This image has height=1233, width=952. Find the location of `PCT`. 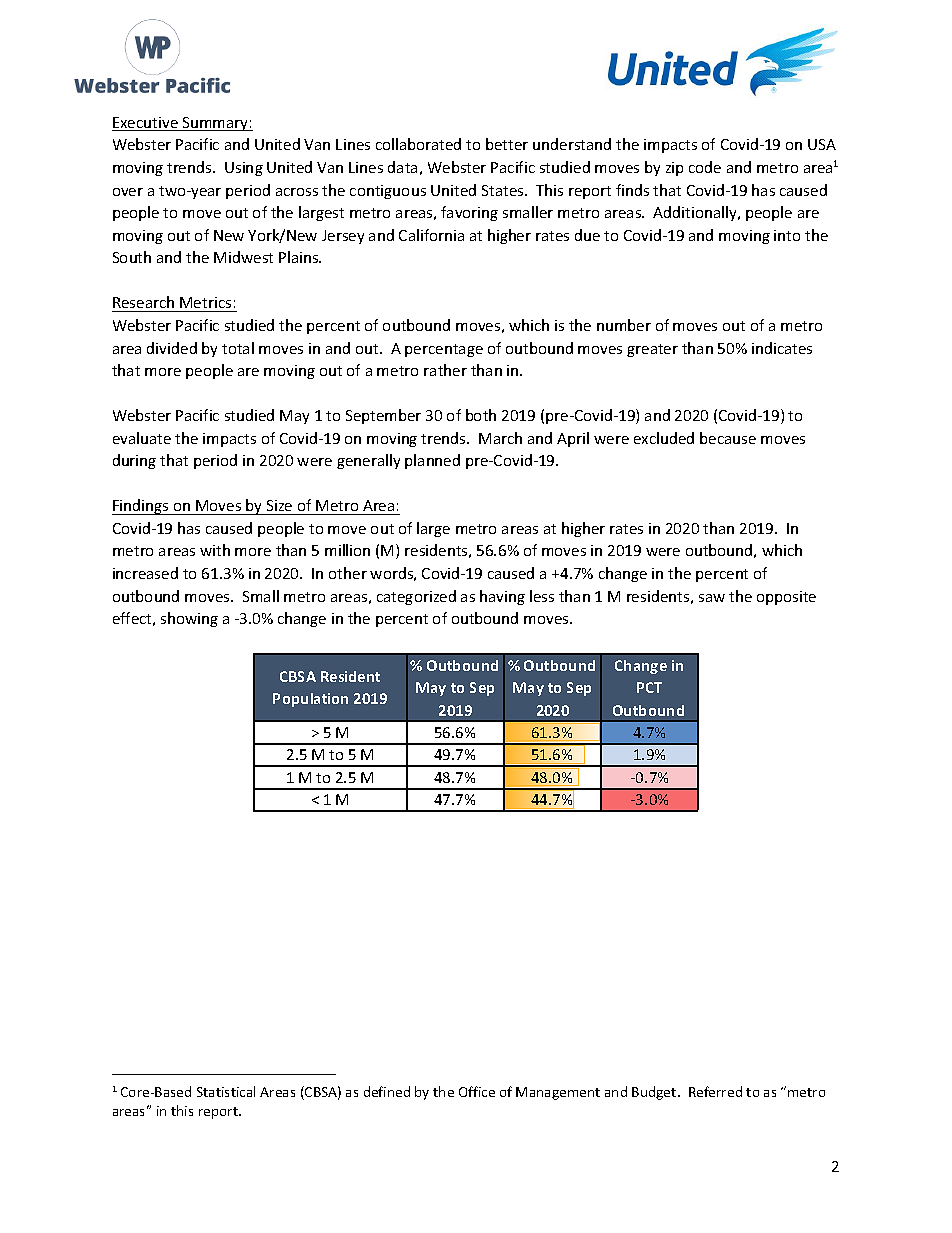

PCT is located at coordinates (649, 687).
